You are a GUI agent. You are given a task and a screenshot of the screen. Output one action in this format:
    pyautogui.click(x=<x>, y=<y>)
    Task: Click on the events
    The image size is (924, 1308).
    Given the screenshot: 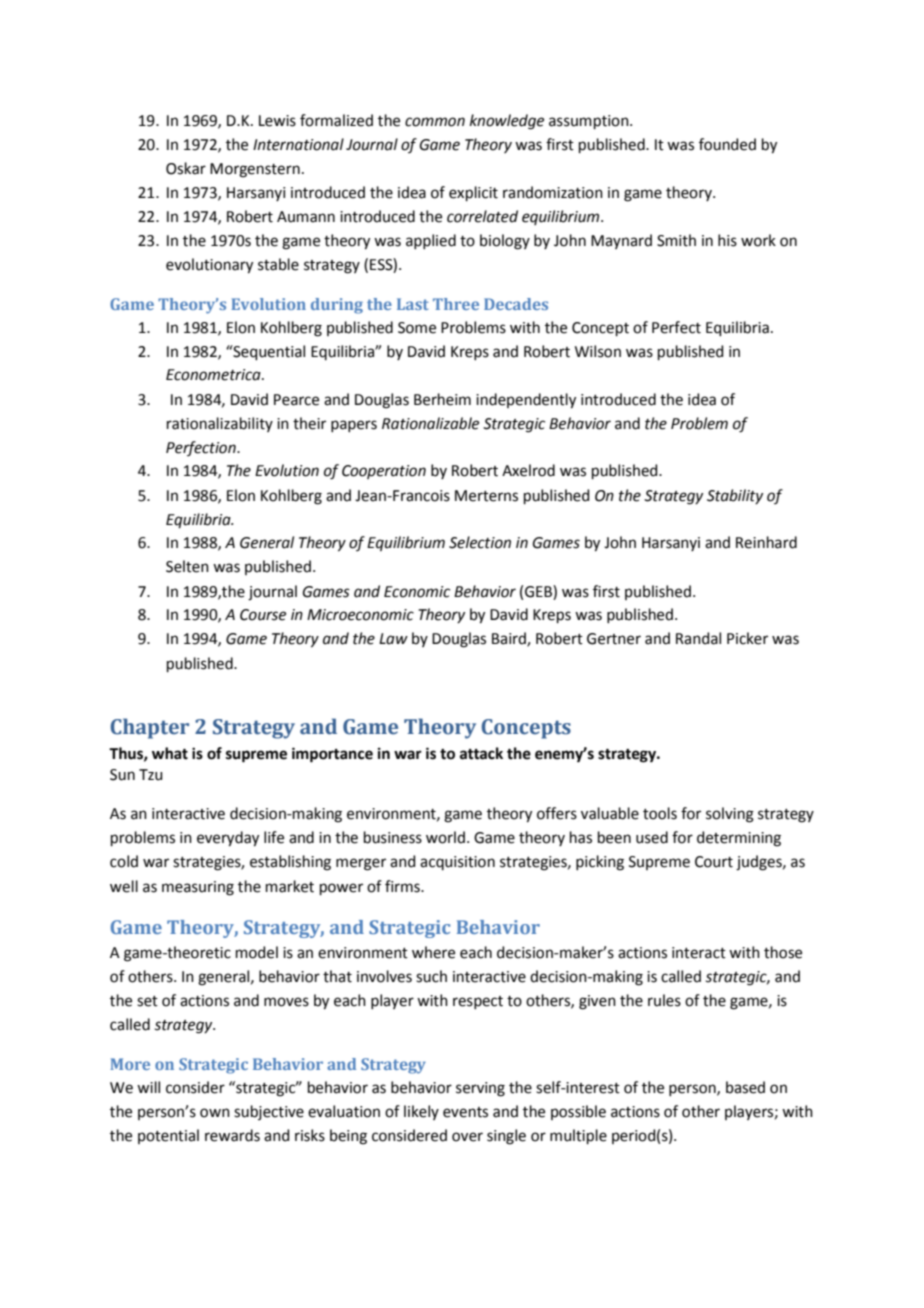 What is the action you would take?
    pyautogui.click(x=465, y=1112)
